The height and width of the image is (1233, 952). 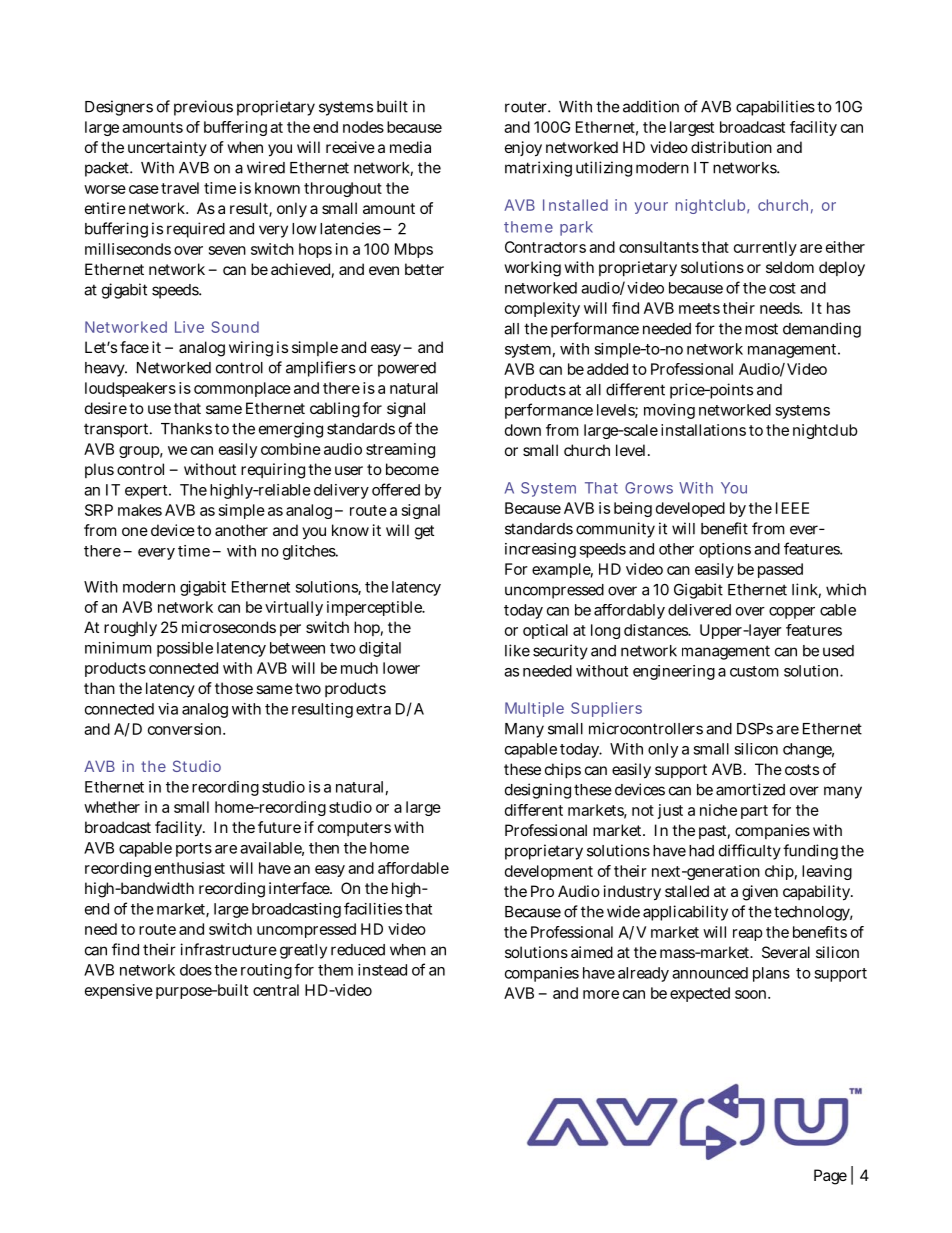 I want to click on possible, so click(x=185, y=649).
